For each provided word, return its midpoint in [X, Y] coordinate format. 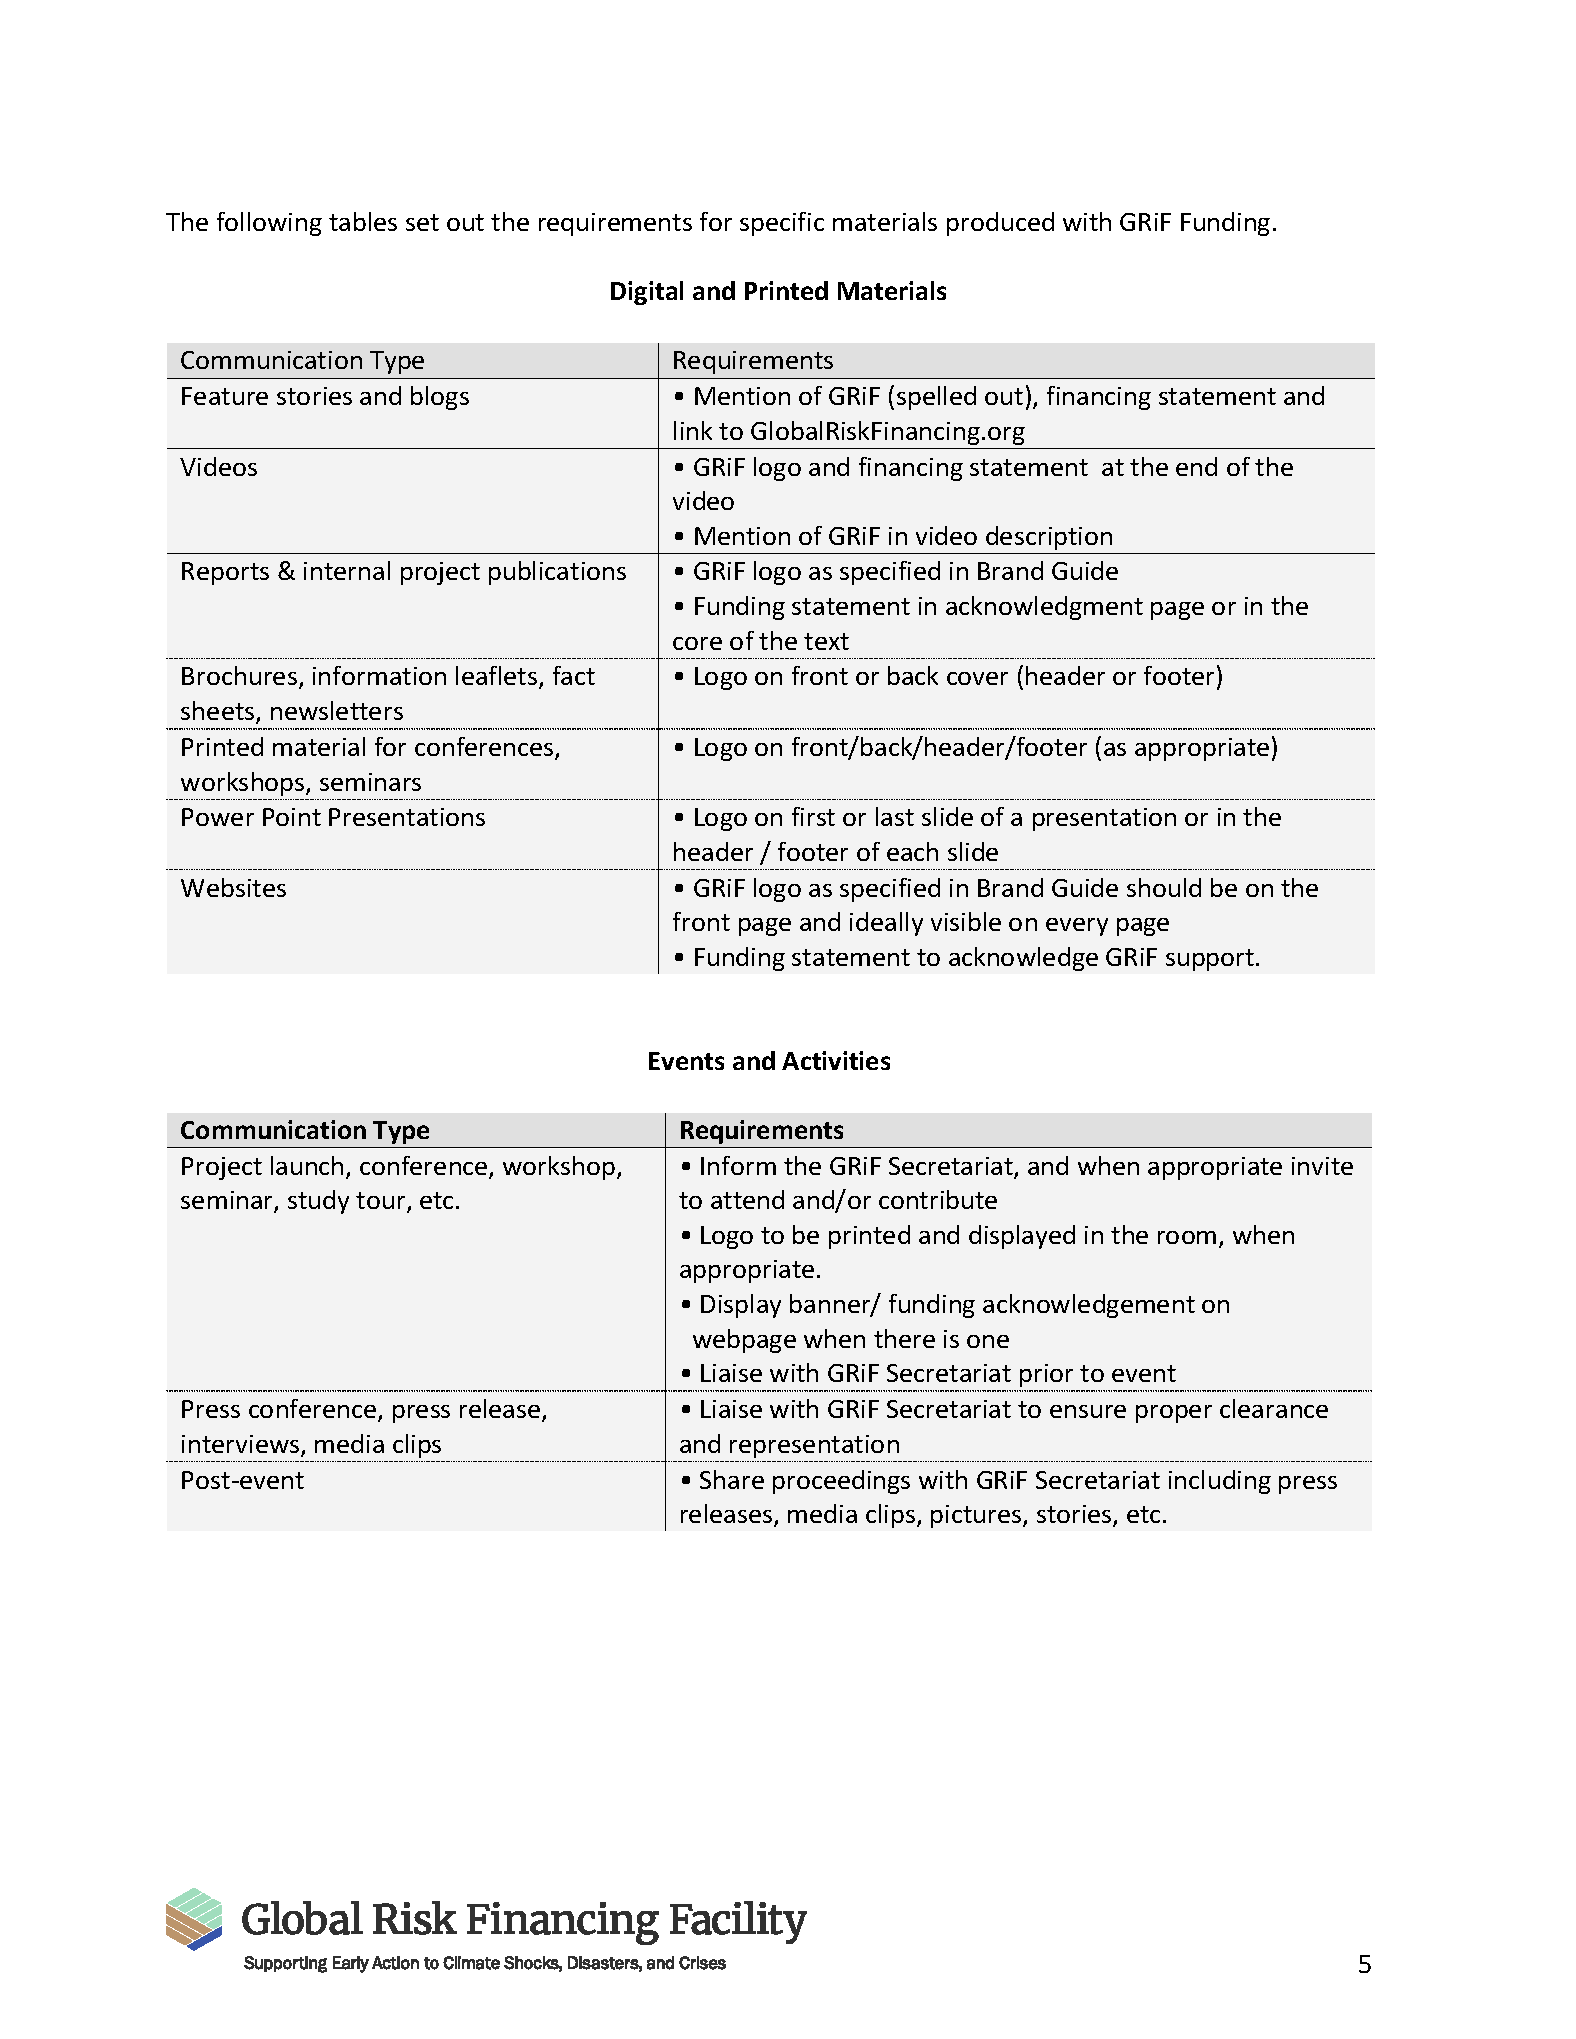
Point [292, 817]
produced [1000, 224]
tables [363, 221]
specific [782, 224]
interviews [242, 1445]
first [813, 816]
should [1164, 887]
